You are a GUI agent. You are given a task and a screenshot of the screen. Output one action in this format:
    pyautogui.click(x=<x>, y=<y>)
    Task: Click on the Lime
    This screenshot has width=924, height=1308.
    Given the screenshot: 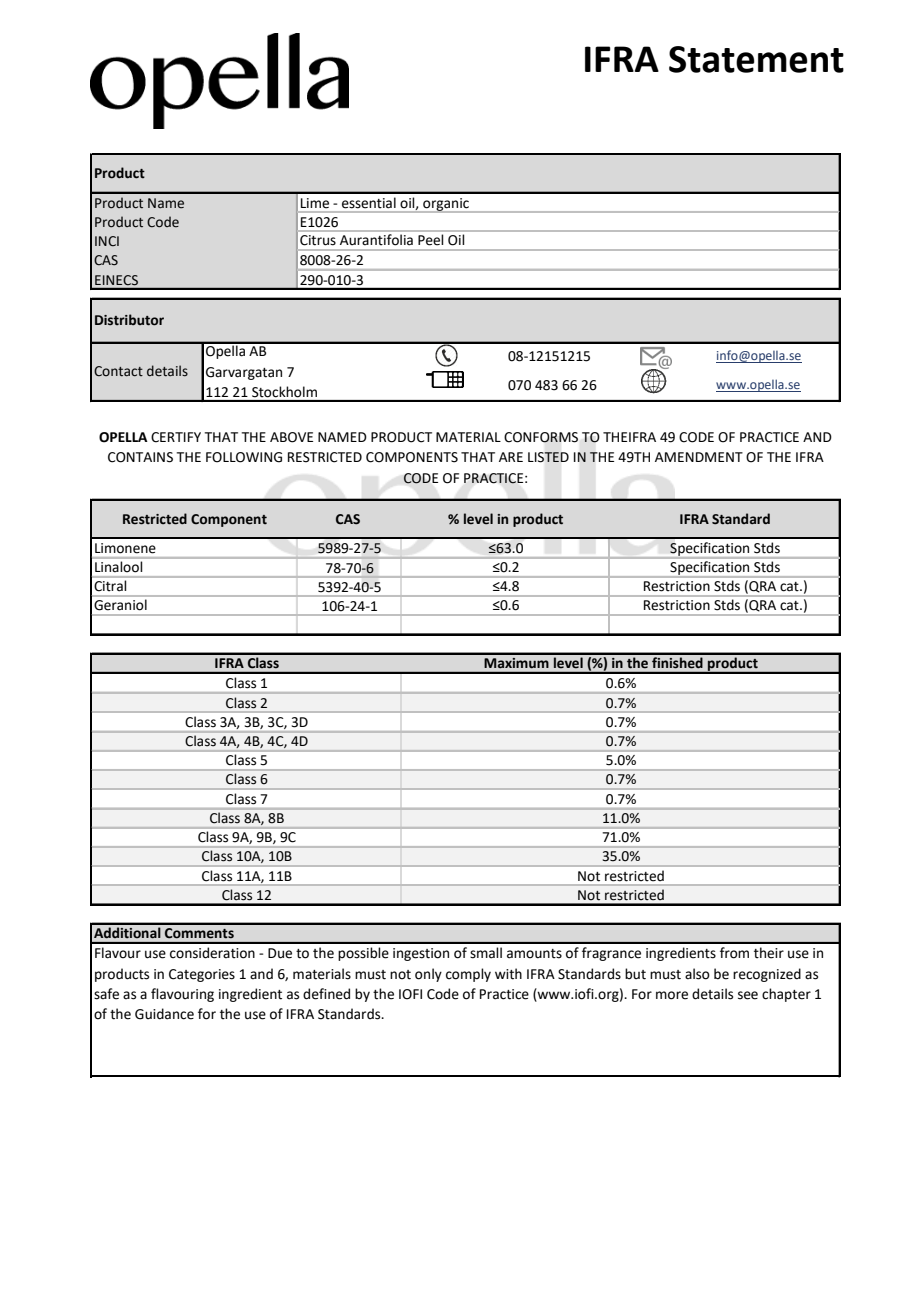 What is the action you would take?
    pyautogui.click(x=315, y=203)
